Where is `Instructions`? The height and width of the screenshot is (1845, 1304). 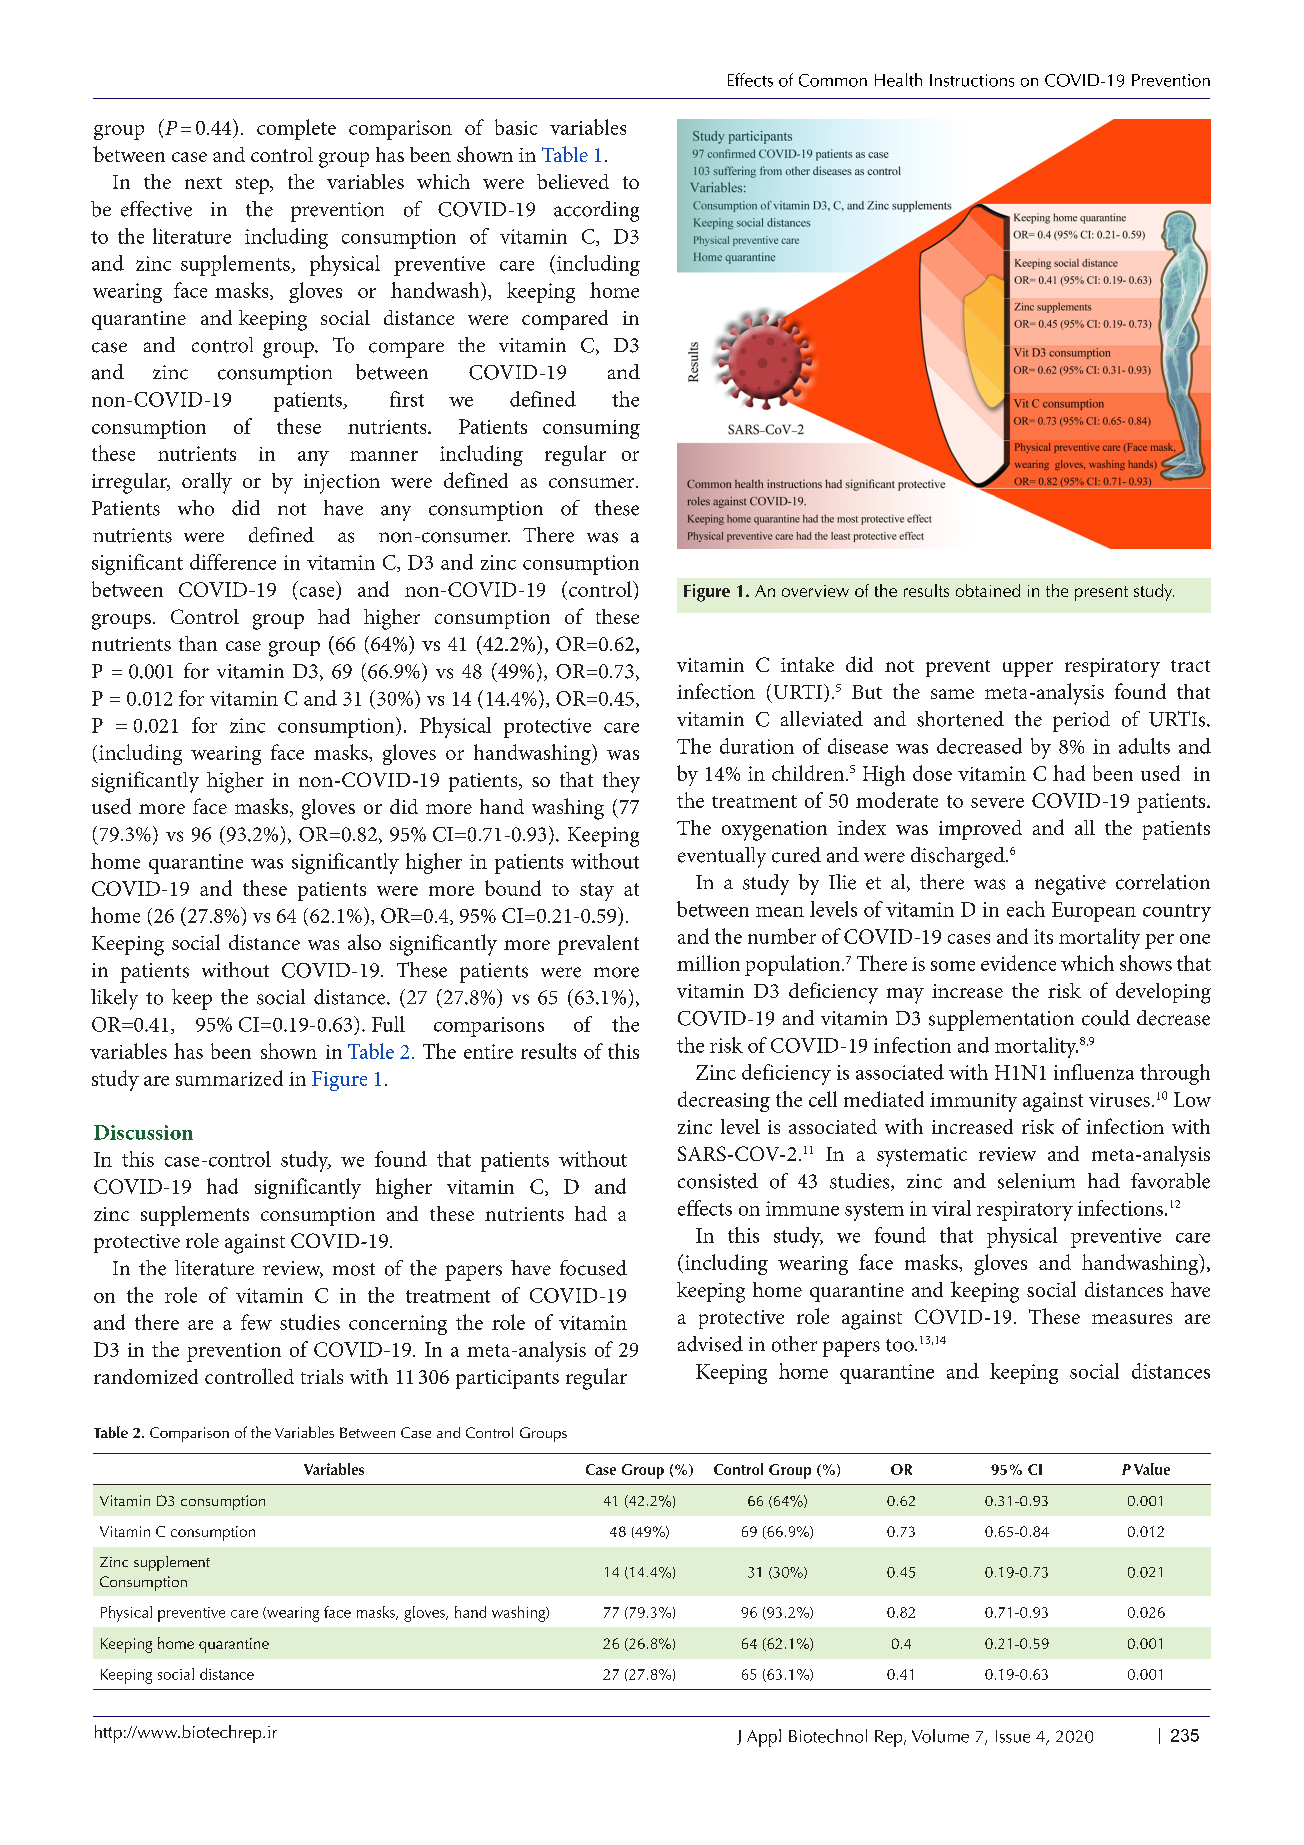 Instructions is located at coordinates (972, 80).
